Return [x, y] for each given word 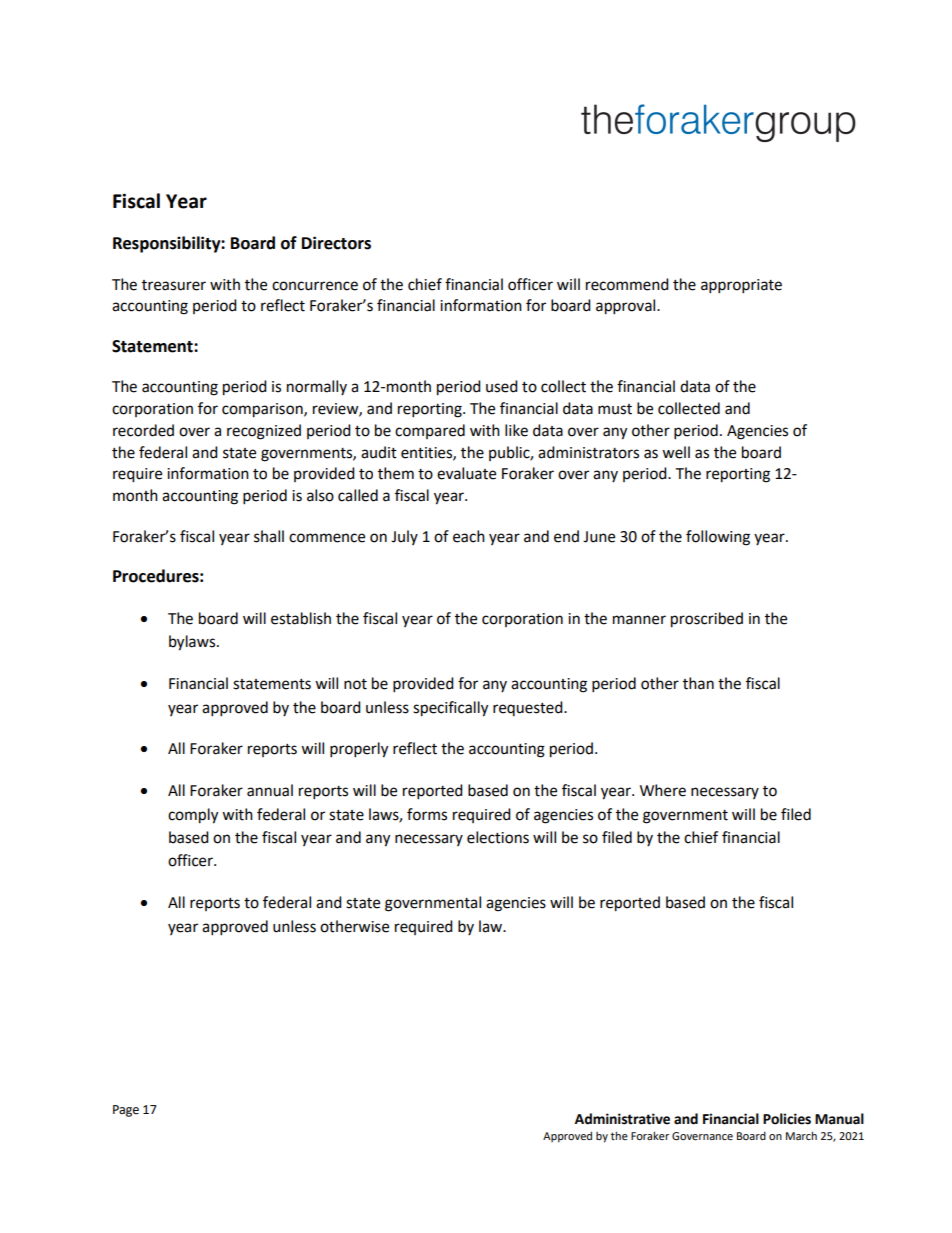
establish [301, 618]
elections [498, 837]
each [469, 536]
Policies [787, 1119]
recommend [627, 284]
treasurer [174, 285]
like [516, 430]
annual [270, 790]
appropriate [741, 286]
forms [427, 814]
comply [193, 816]
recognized [264, 432]
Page [126, 1111]
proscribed [707, 620]
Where [663, 790]
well [676, 452]
